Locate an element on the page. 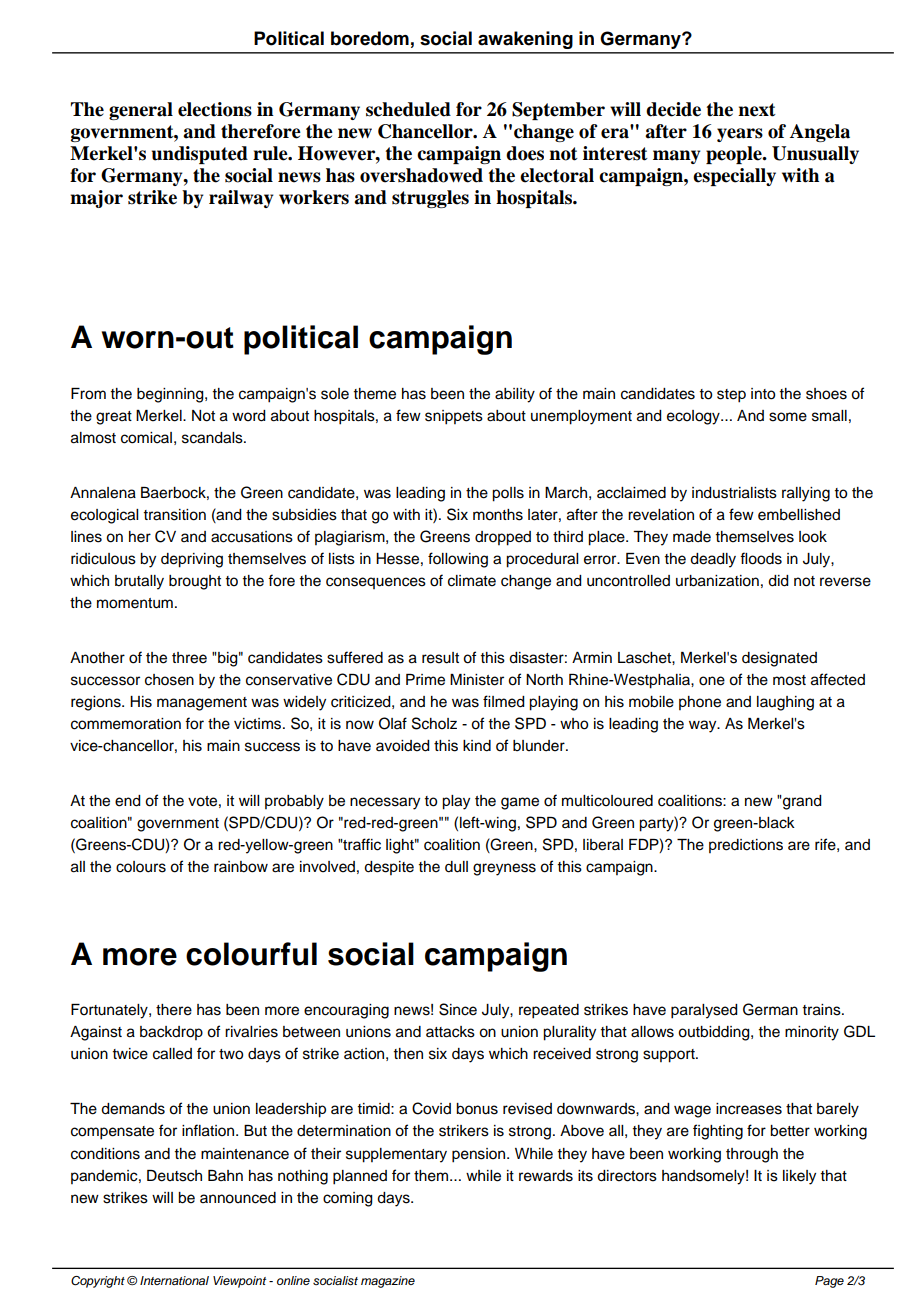  International is located at coordinates (174, 1280).
